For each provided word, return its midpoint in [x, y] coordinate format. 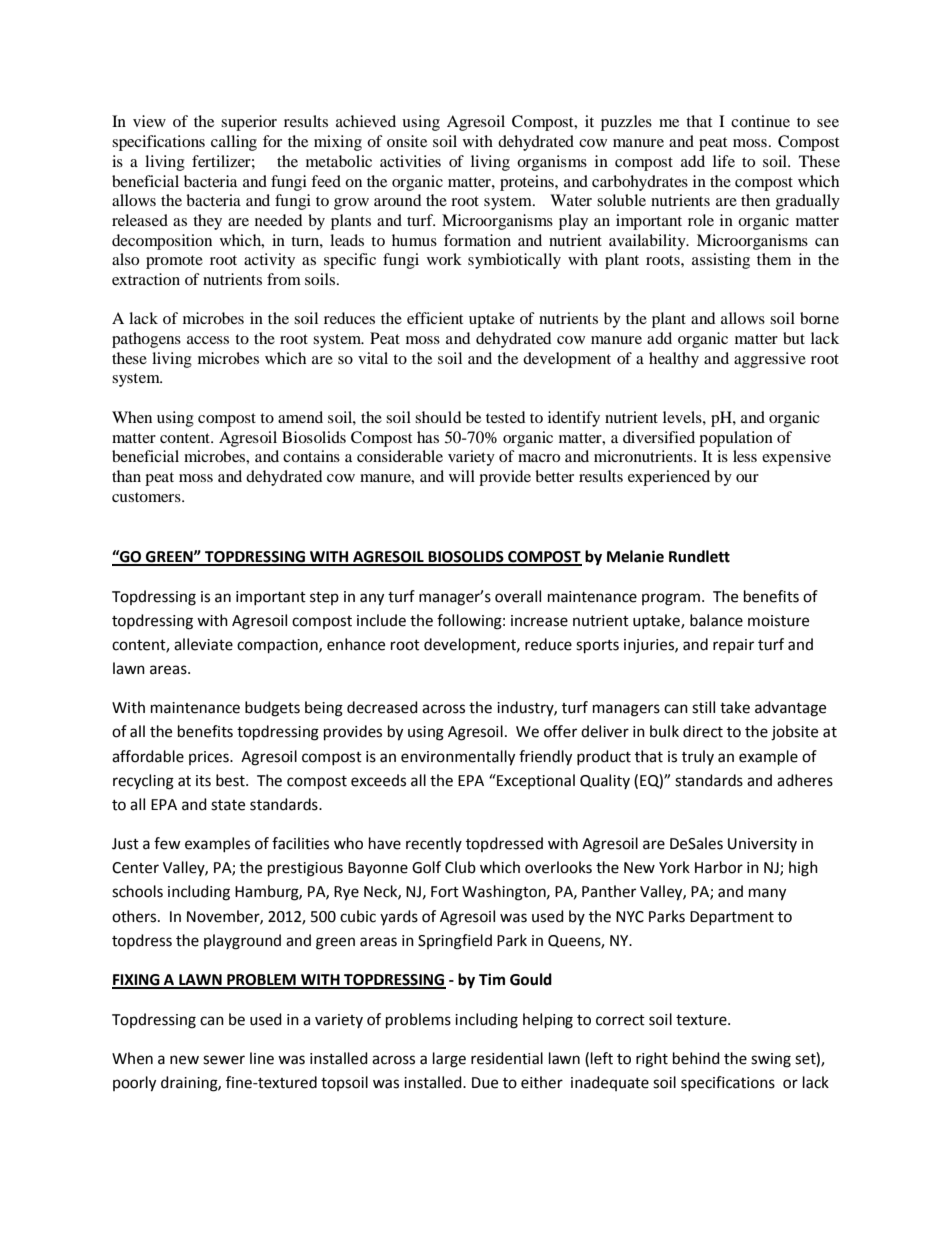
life [724, 161]
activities [410, 161]
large [449, 1060]
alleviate [203, 644]
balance [716, 620]
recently [434, 844]
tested [506, 417]
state [228, 805]
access [208, 340]
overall [518, 596]
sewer [224, 1060]
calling [234, 143]
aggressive [770, 360]
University [762, 845]
